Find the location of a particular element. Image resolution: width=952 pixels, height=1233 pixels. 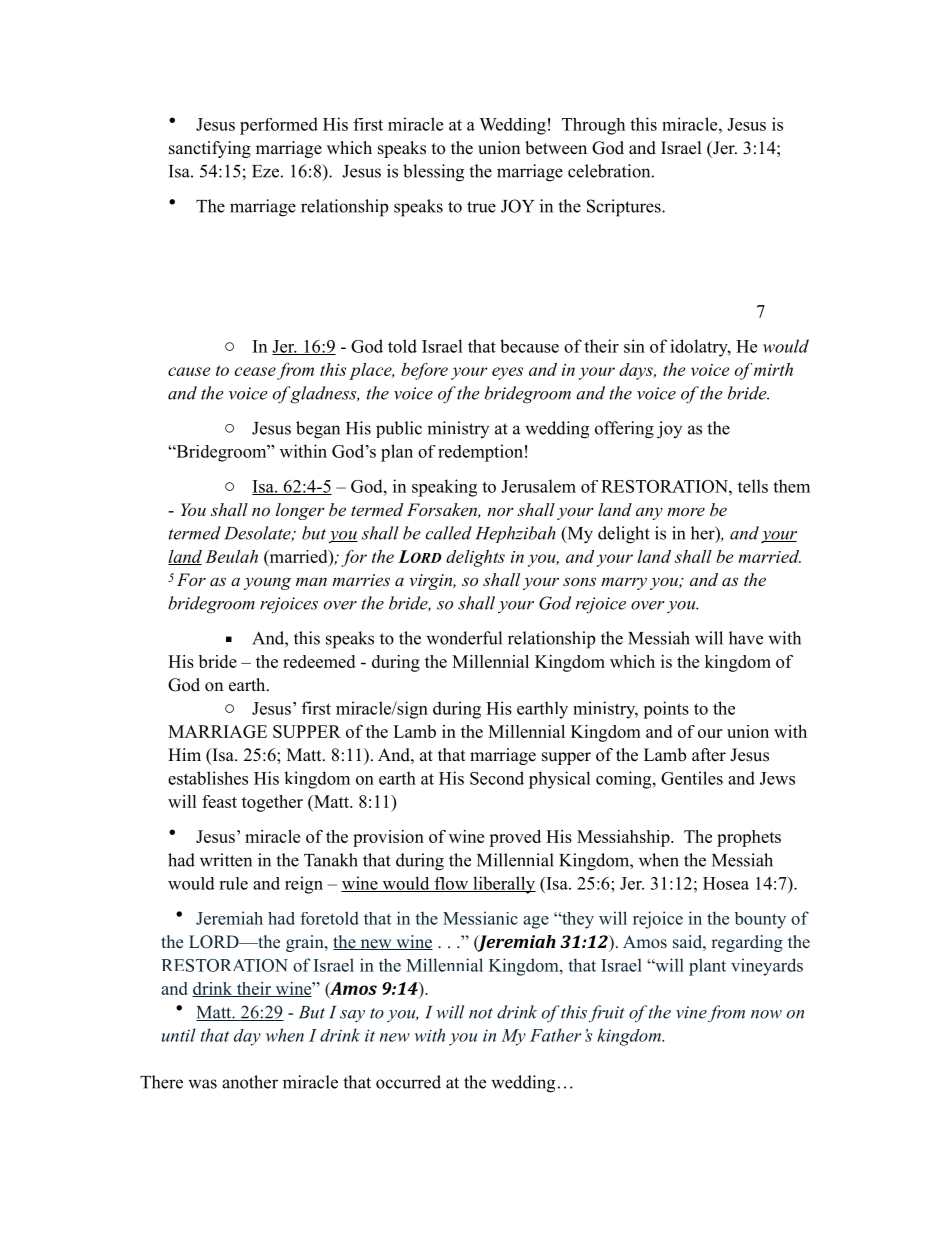

blessing is located at coordinates (433, 173).
